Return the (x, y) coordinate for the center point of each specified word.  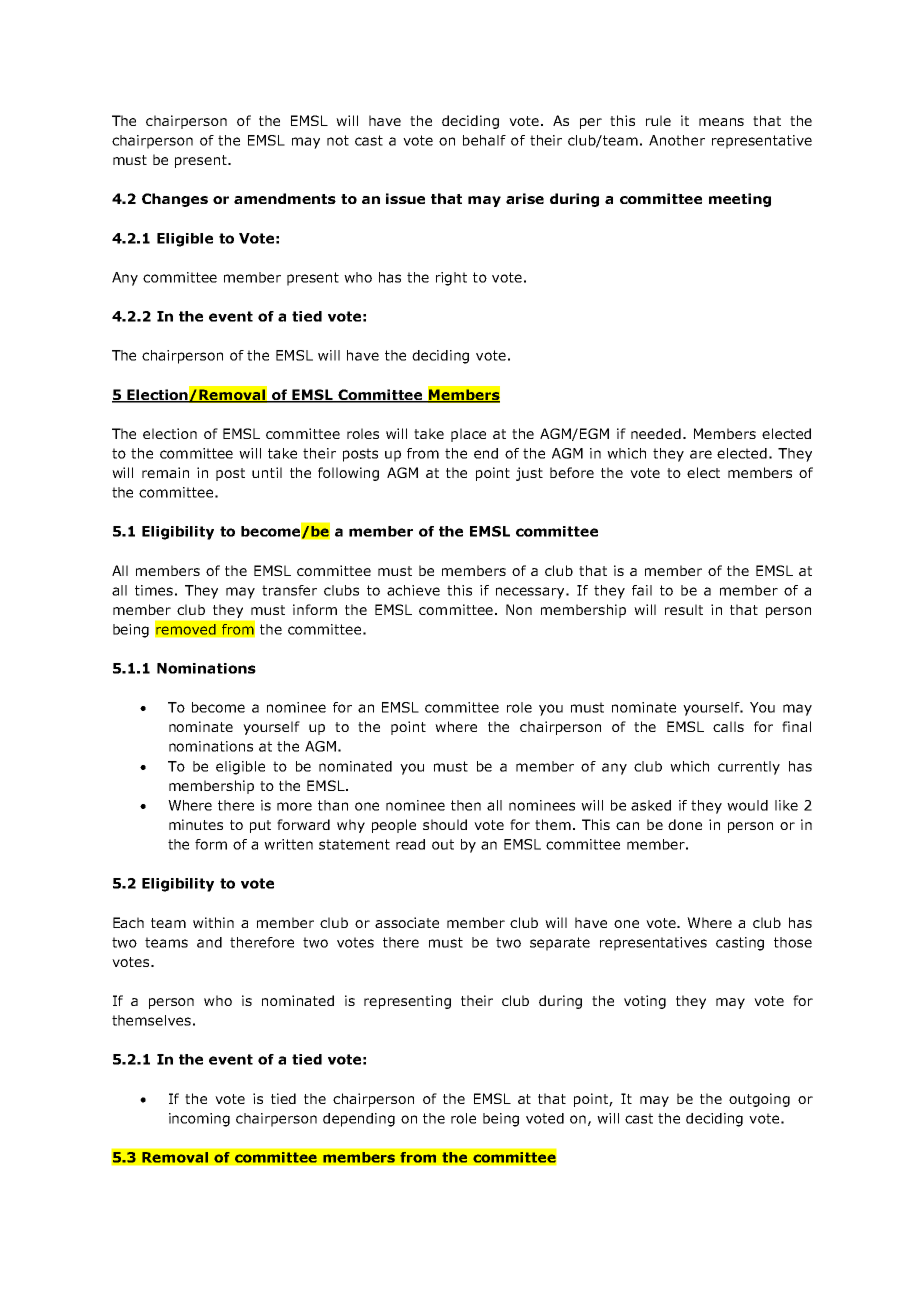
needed (656, 433)
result (684, 609)
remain (165, 472)
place (468, 435)
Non (519, 609)
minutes (196, 824)
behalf (484, 140)
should (445, 824)
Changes (175, 200)
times (154, 590)
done (685, 824)
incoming (199, 1120)
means (721, 122)
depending (359, 1120)
